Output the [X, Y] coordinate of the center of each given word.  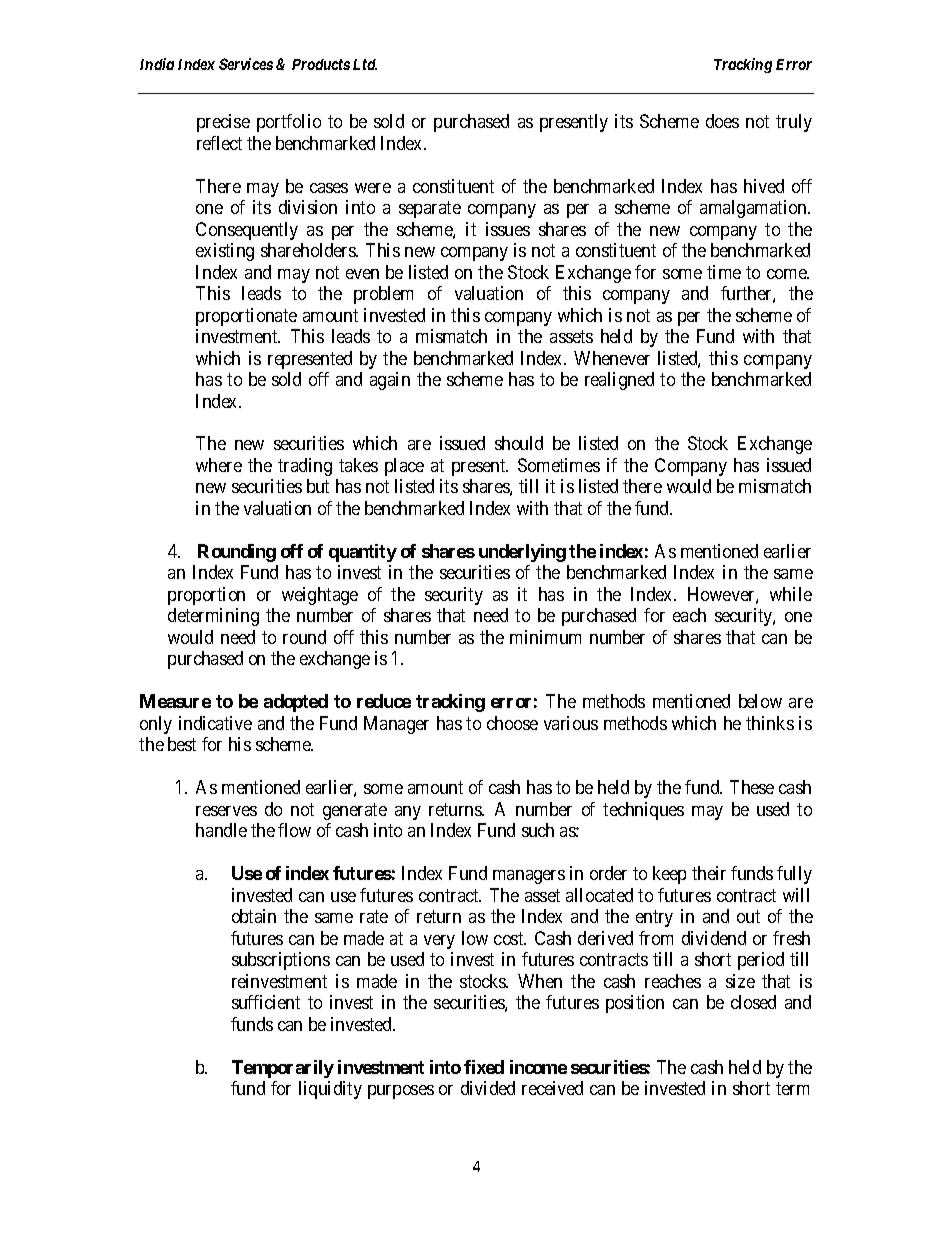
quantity [363, 553]
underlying [522, 553]
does [722, 121]
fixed [484, 1067]
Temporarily [283, 1069]
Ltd [365, 64]
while [791, 594]
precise [223, 123]
